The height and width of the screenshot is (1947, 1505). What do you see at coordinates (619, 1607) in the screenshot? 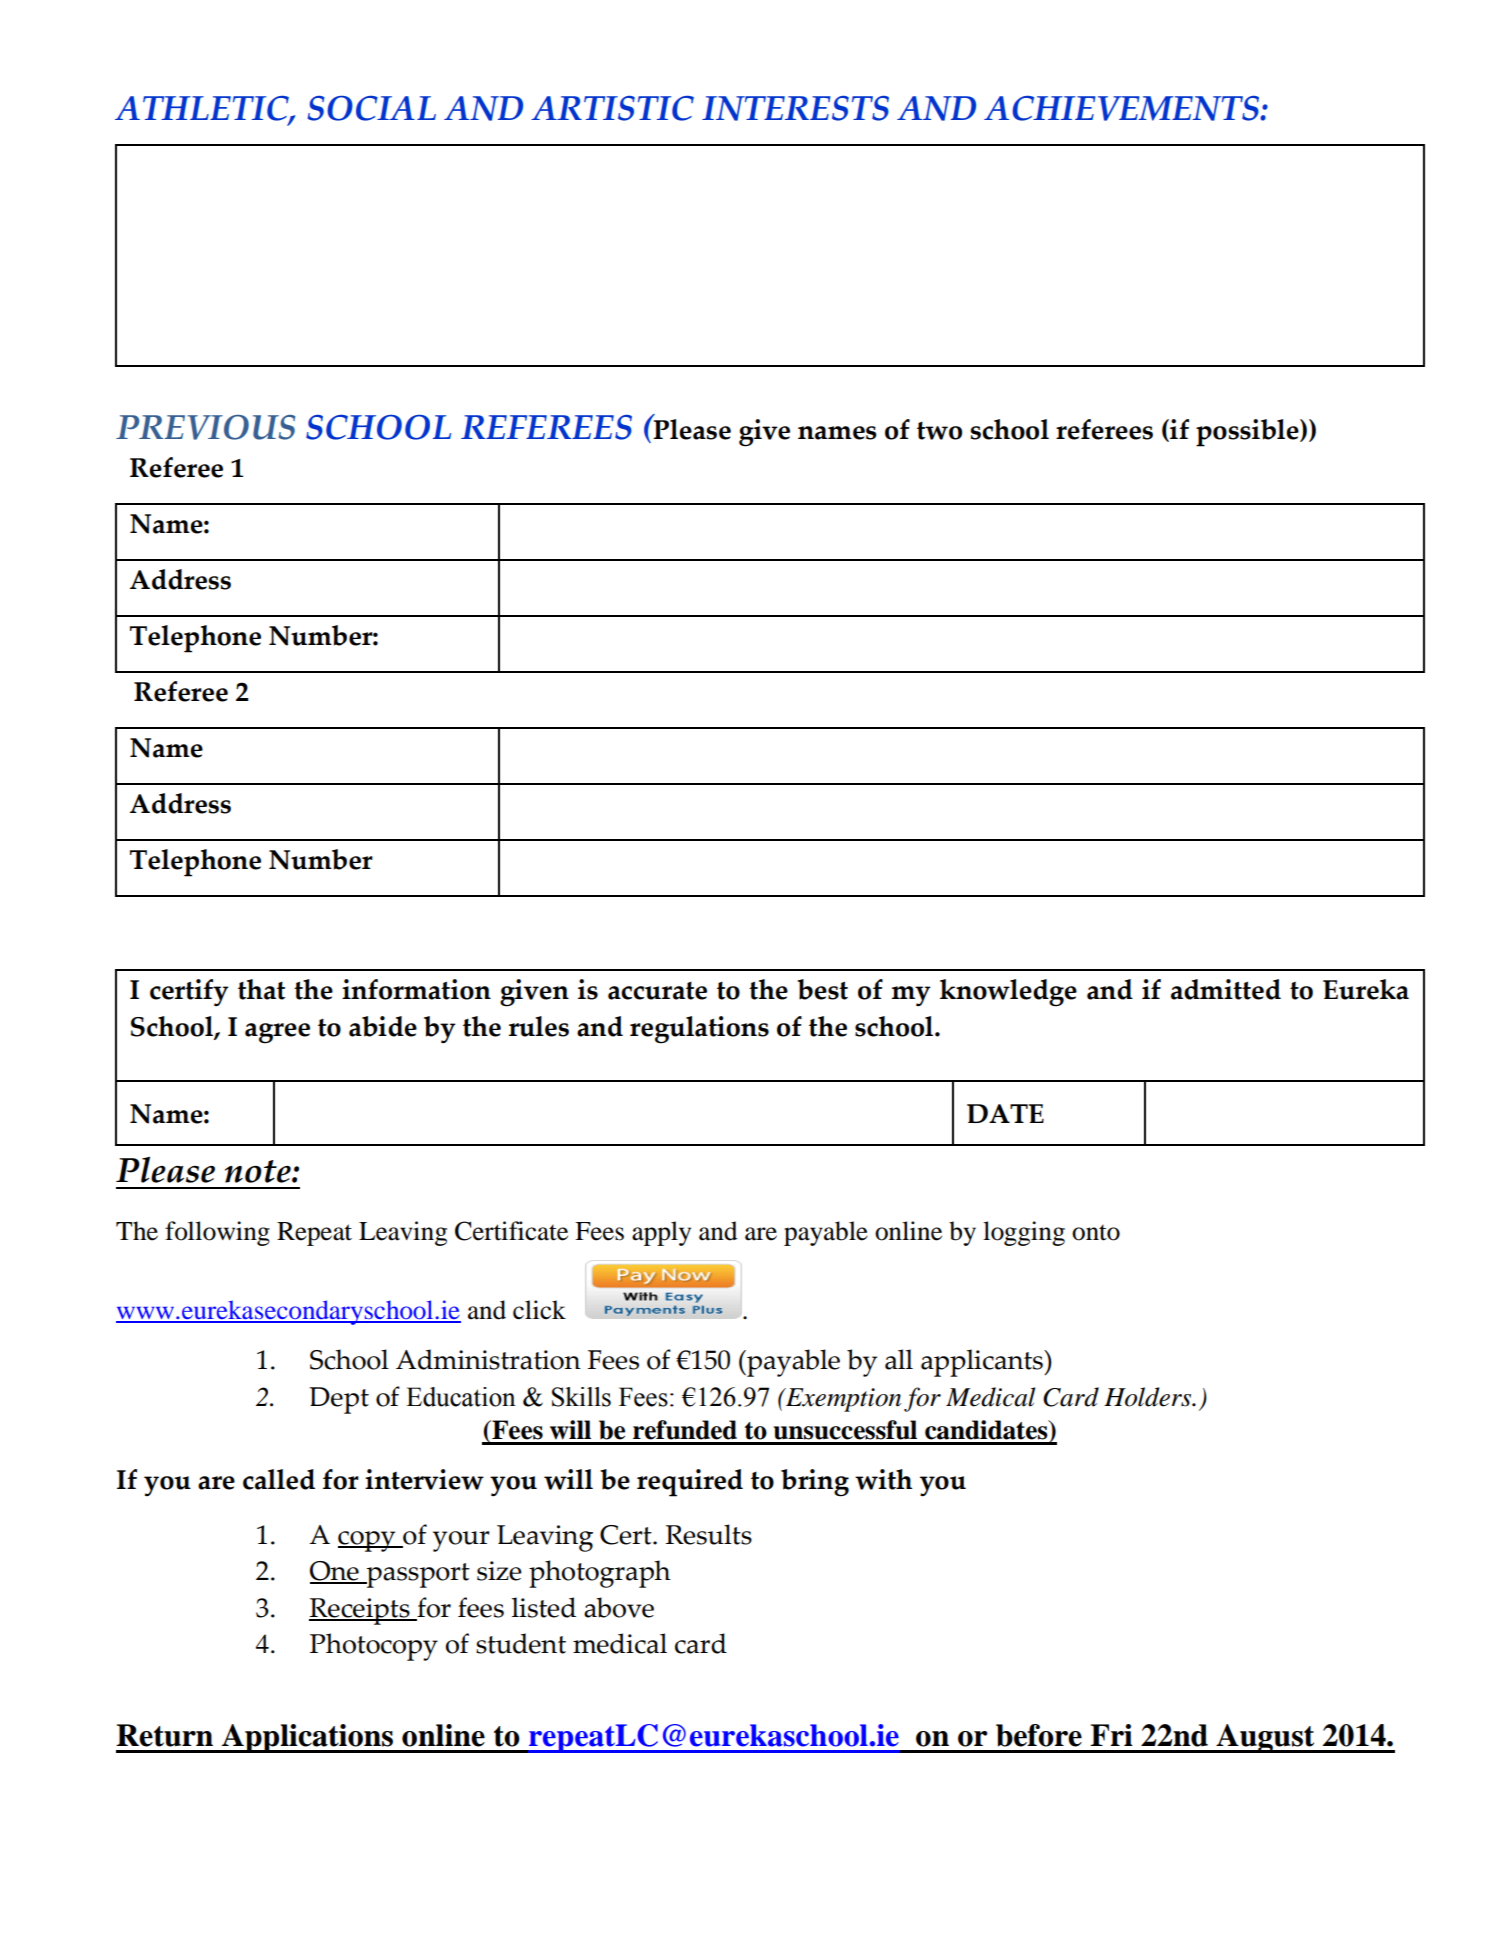
I see `above` at bounding box center [619, 1607].
